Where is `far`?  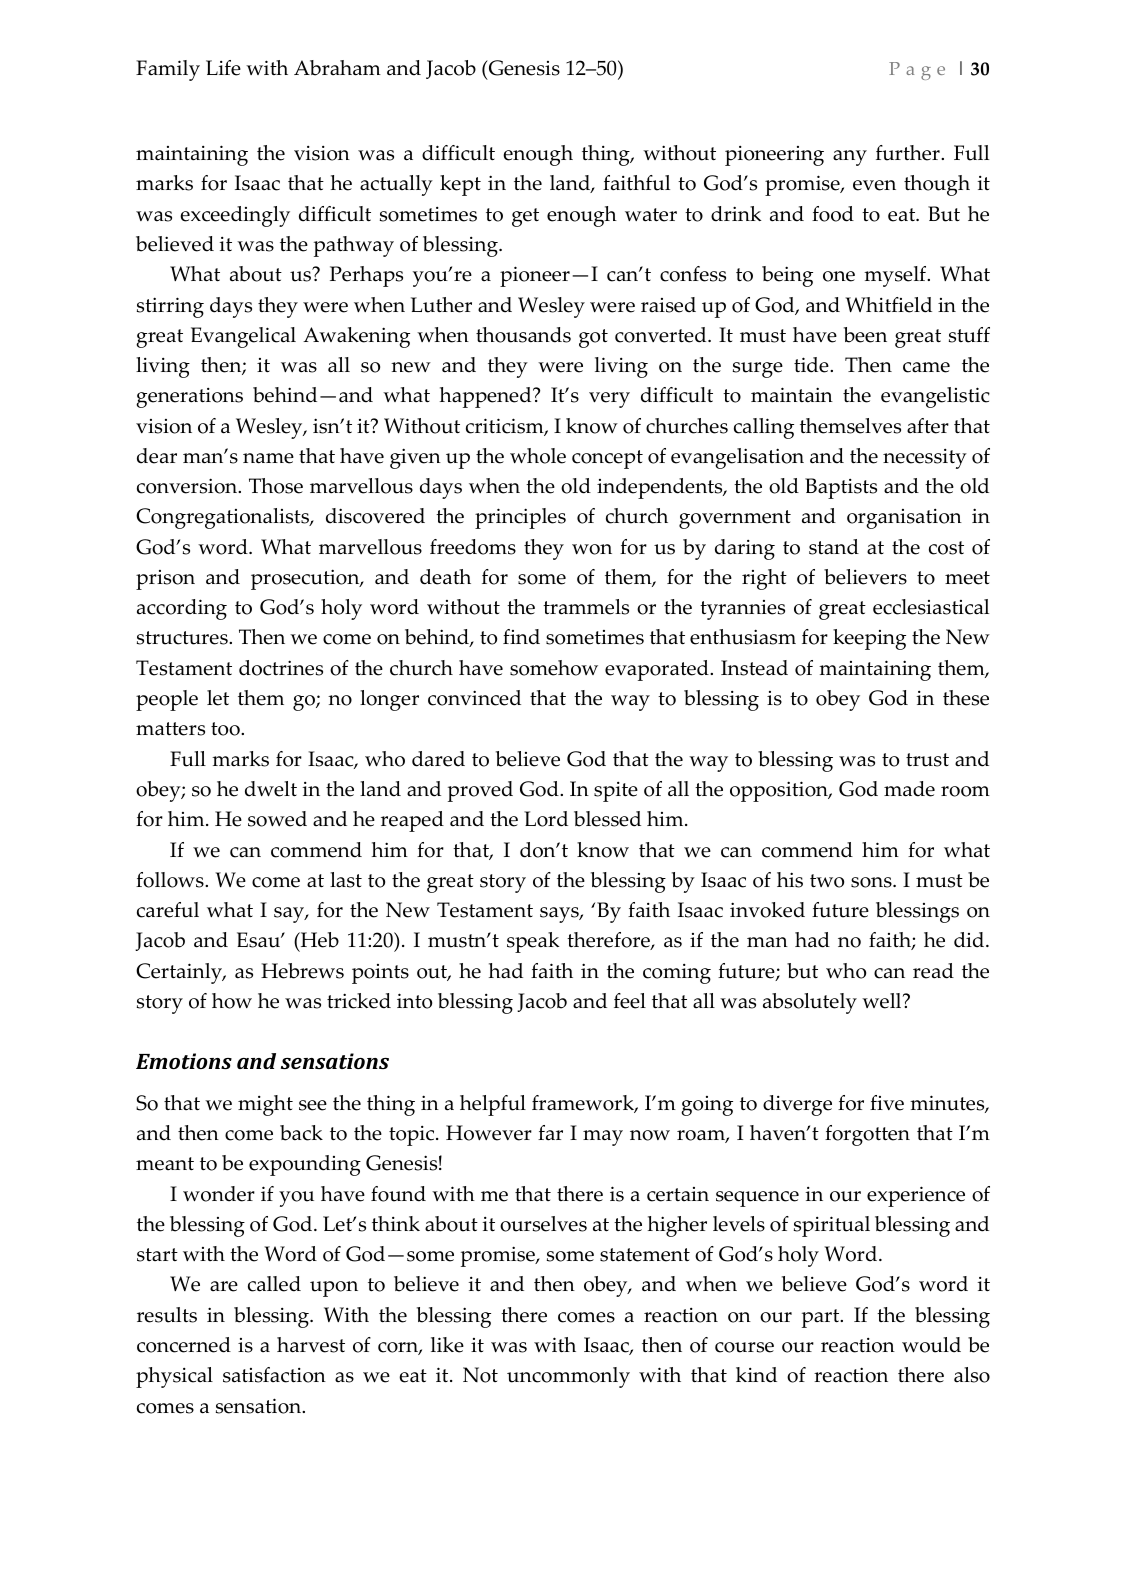 far is located at coordinates (550, 1133).
